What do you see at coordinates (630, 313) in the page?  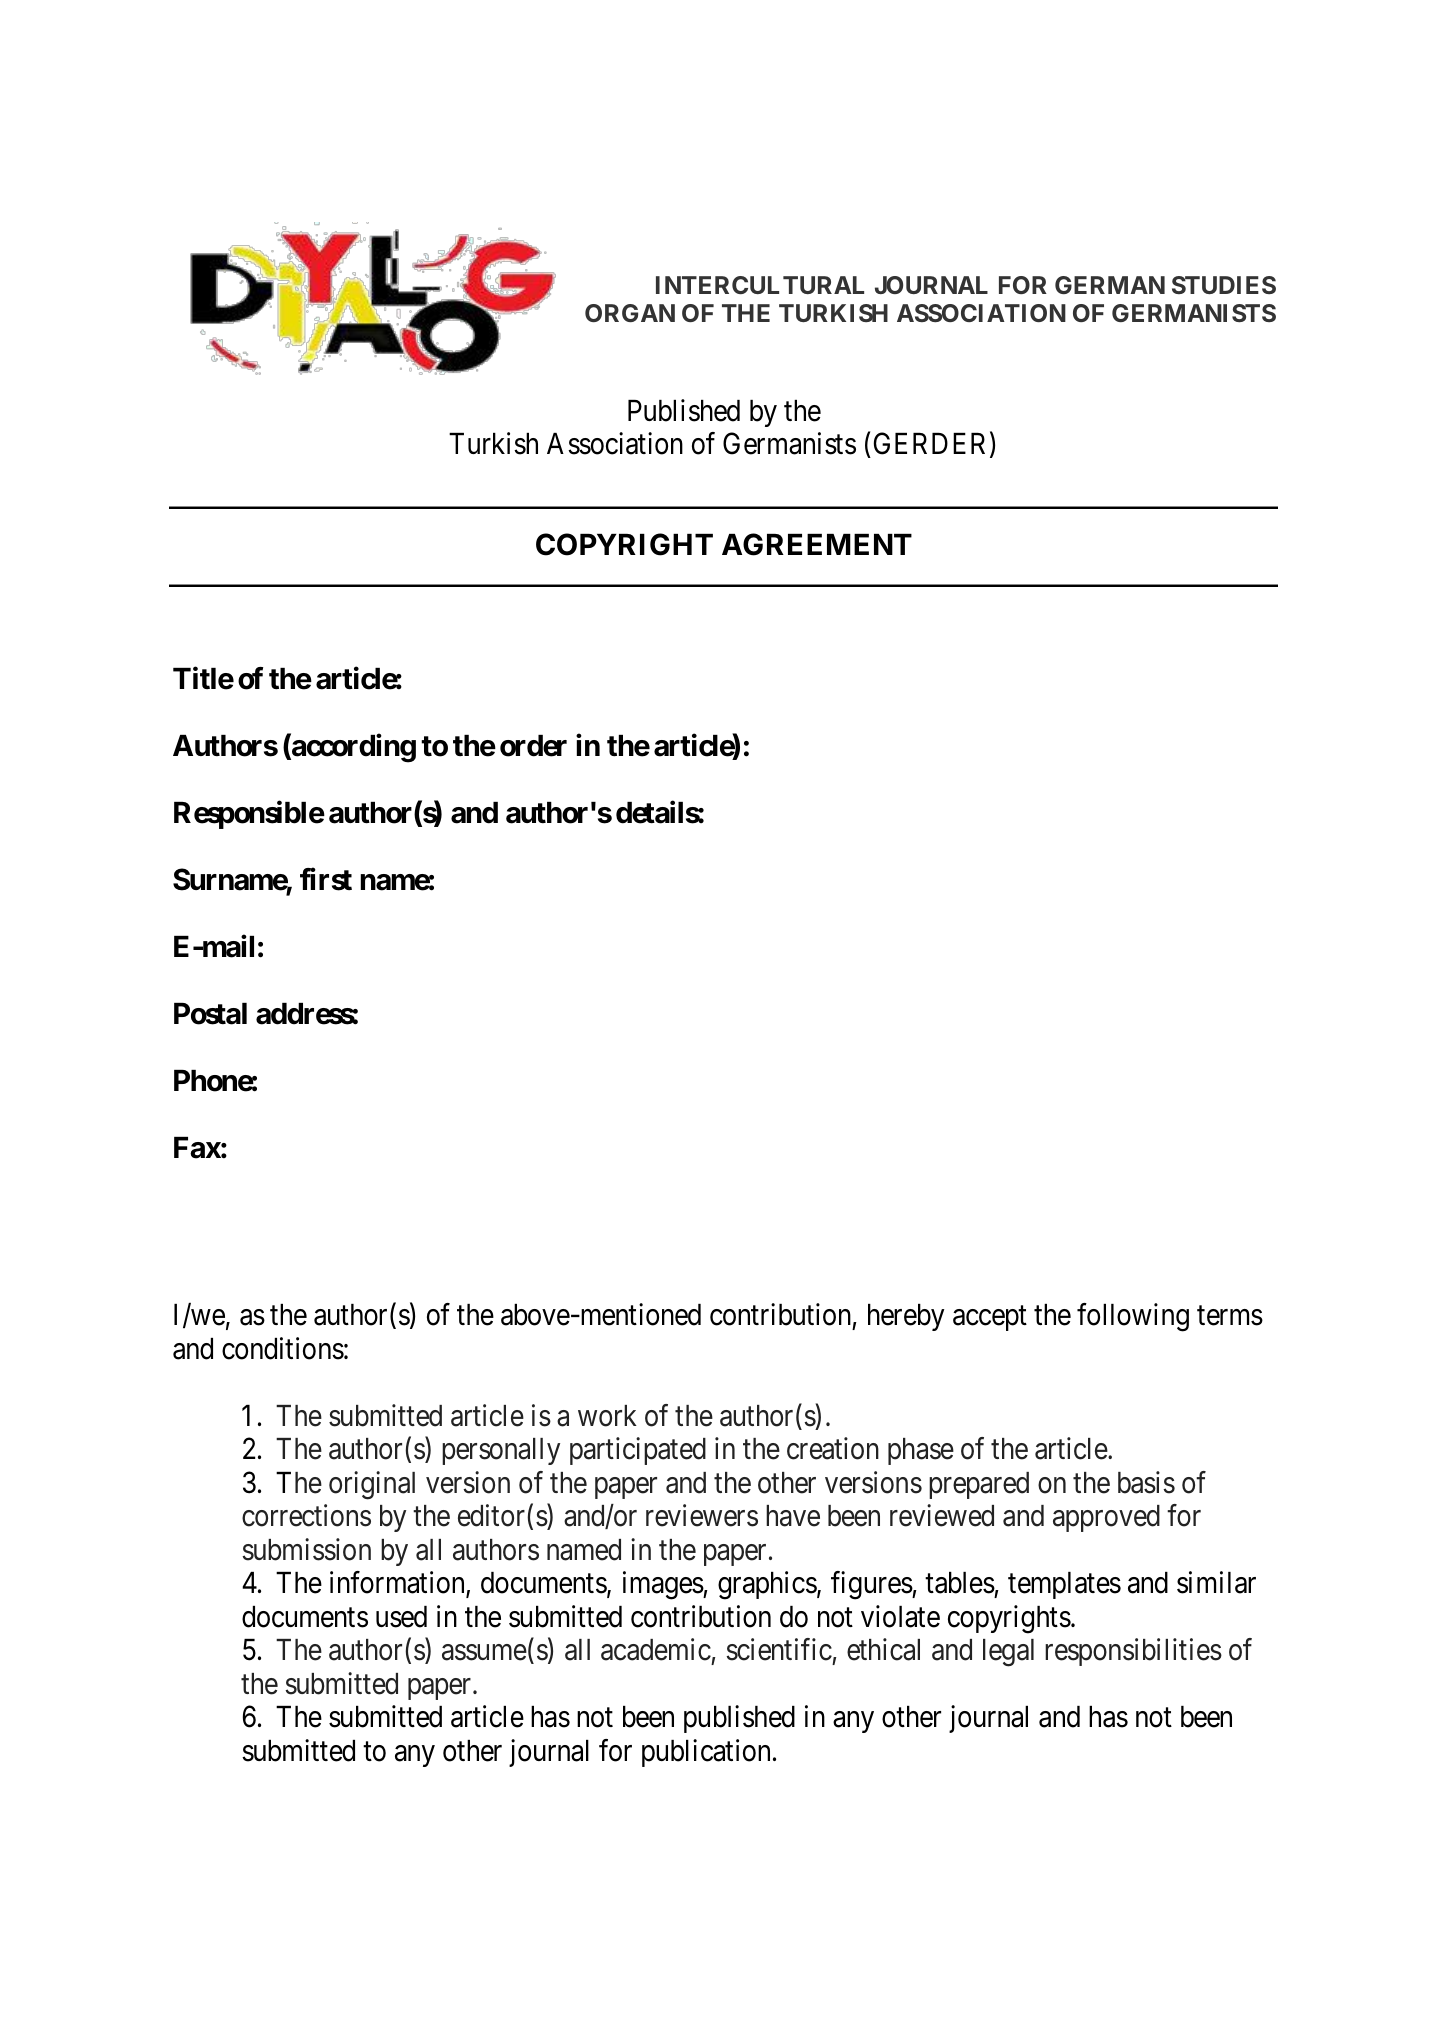 I see `ORGAN` at bounding box center [630, 313].
